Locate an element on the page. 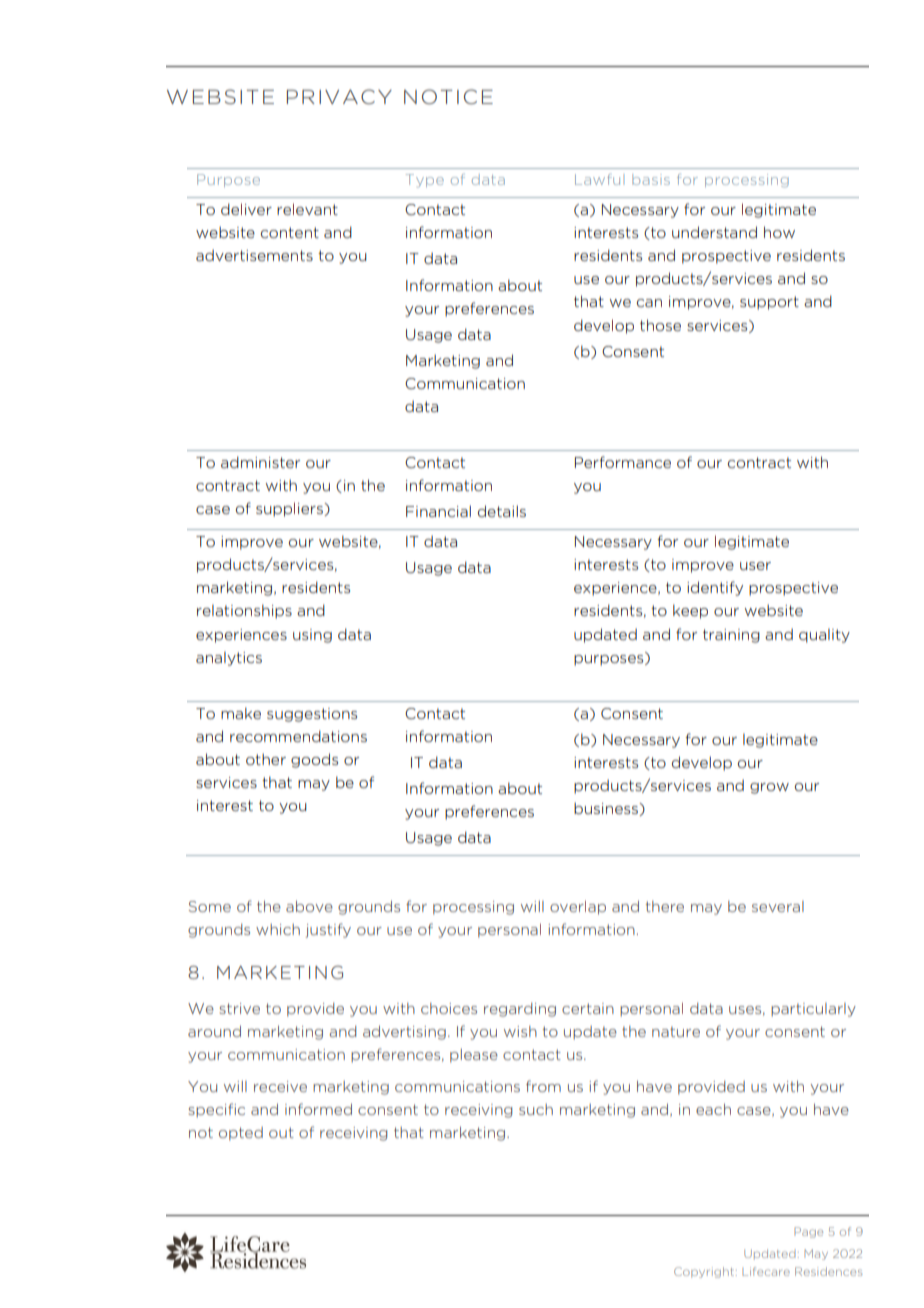 Image resolution: width=924 pixels, height=1308 pixels. regarding is located at coordinates (520, 1010).
